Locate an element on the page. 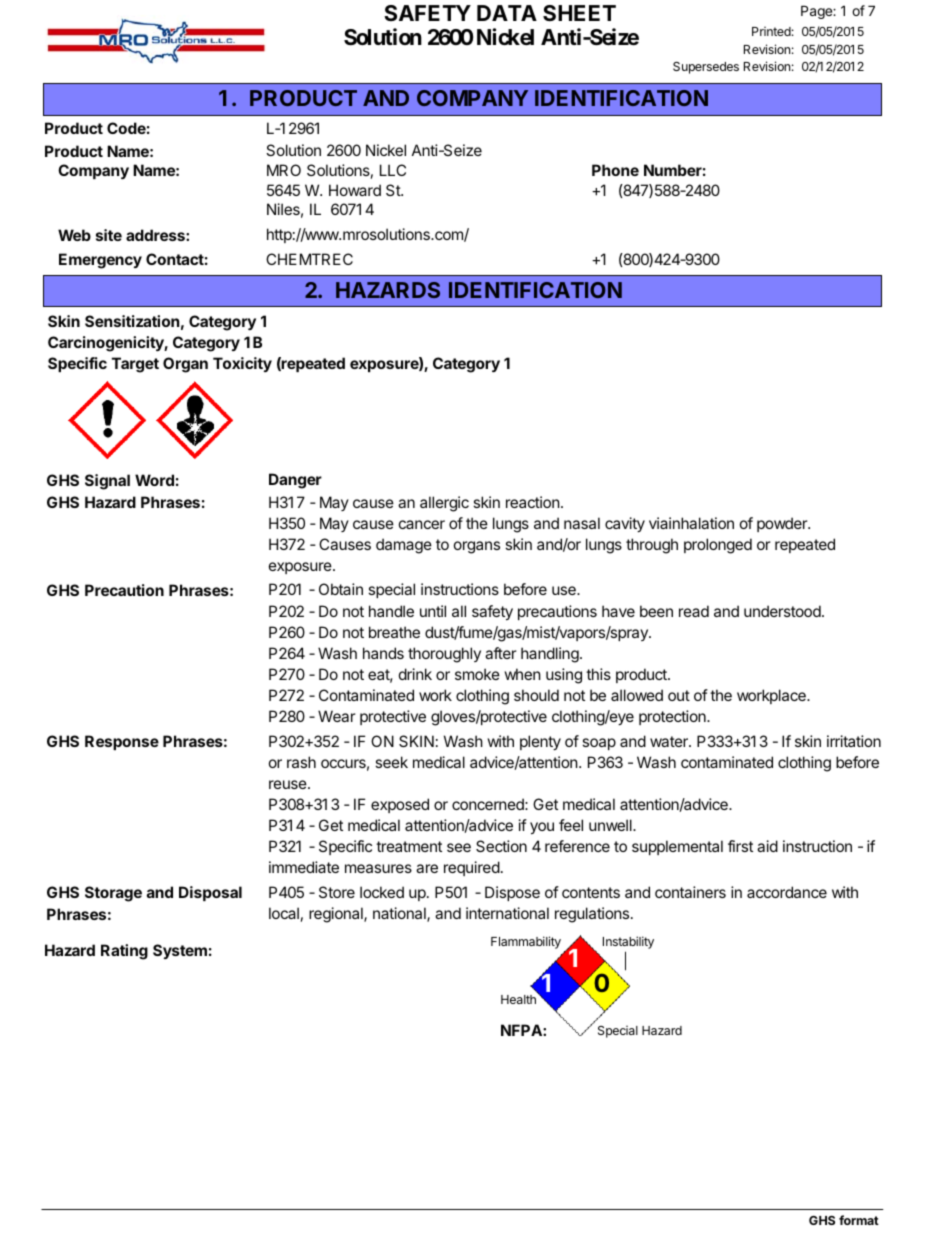 This page has height=1233, width=952. System is located at coordinates (180, 951).
